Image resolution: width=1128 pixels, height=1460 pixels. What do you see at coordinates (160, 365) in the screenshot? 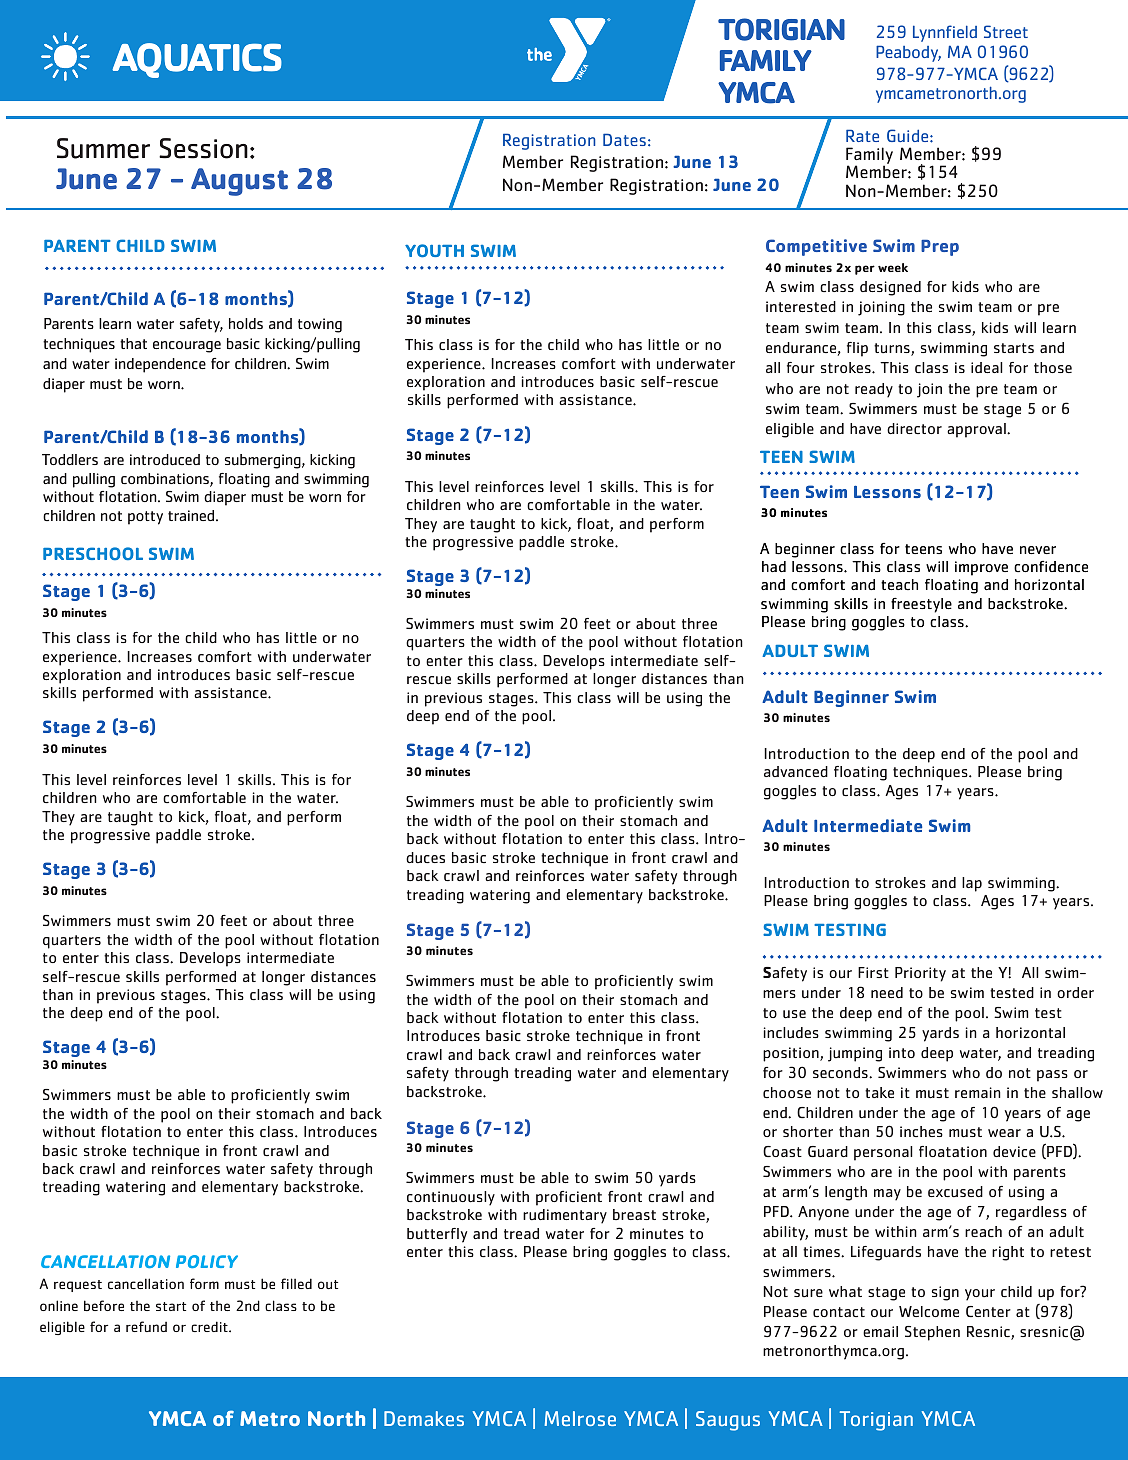
I see `independence` at bounding box center [160, 365].
